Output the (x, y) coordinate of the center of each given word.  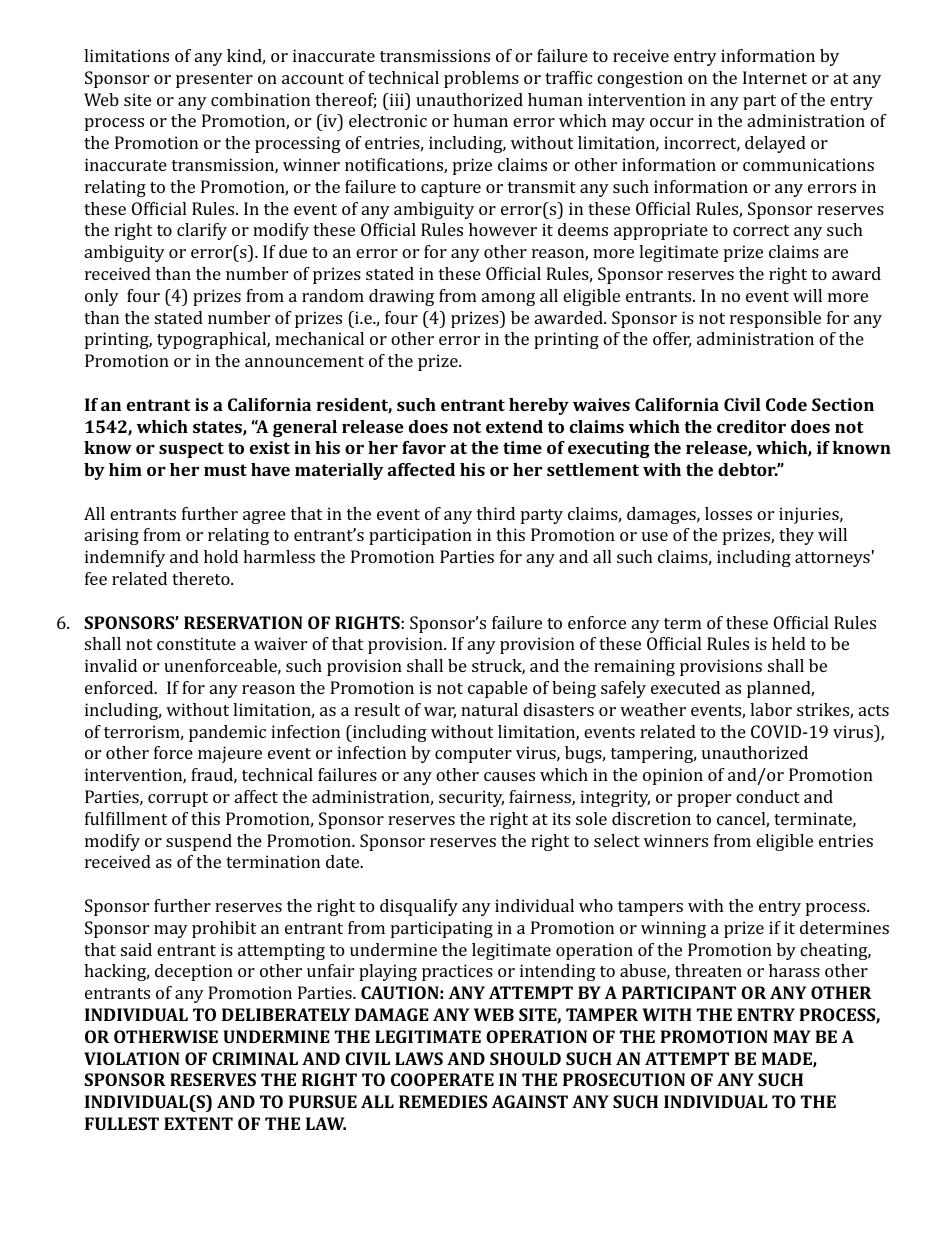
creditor (751, 426)
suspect (191, 450)
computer (473, 755)
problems (481, 79)
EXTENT (198, 1123)
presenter (214, 80)
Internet (775, 77)
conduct (768, 796)
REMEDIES (443, 1101)
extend (514, 426)
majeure (230, 754)
